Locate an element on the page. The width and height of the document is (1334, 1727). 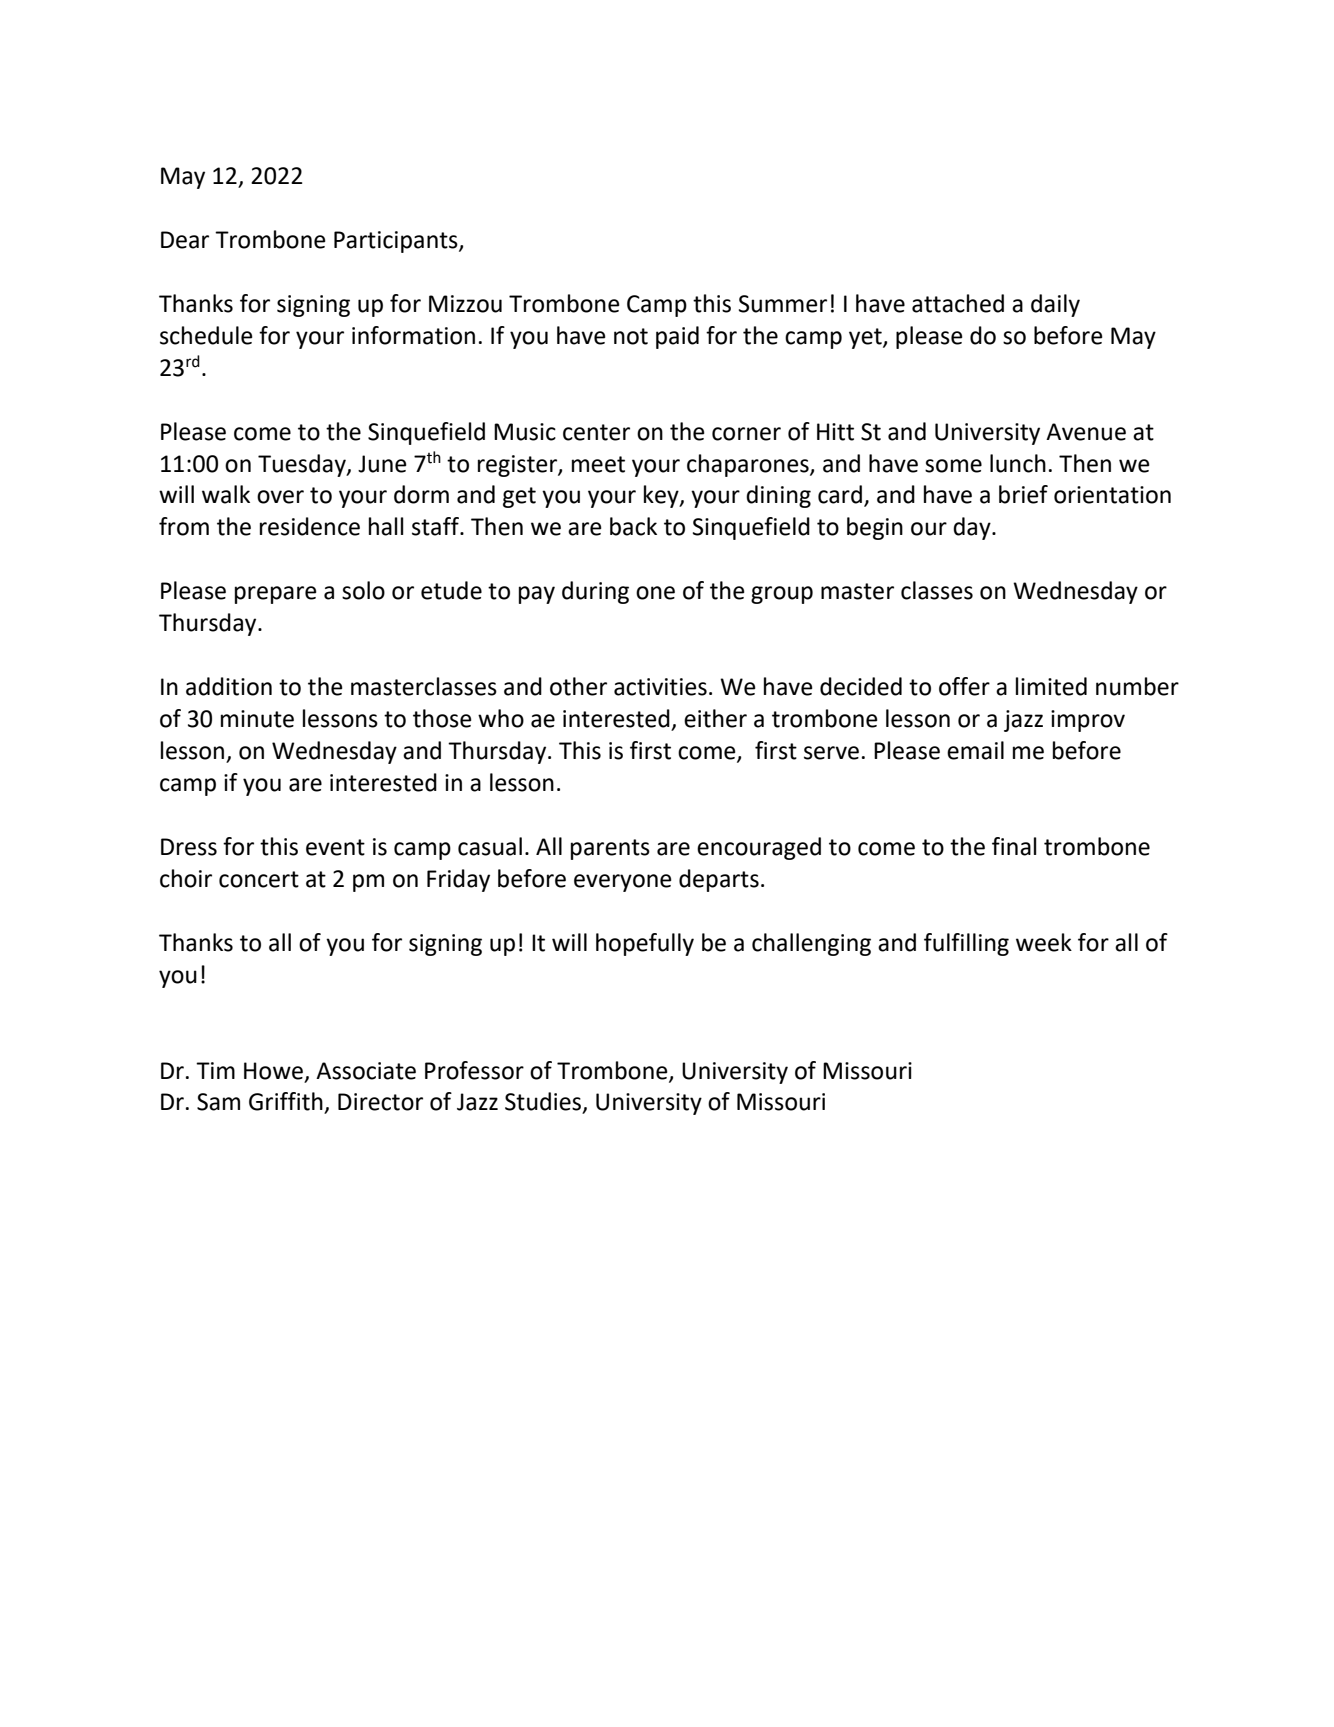
parents is located at coordinates (610, 849).
